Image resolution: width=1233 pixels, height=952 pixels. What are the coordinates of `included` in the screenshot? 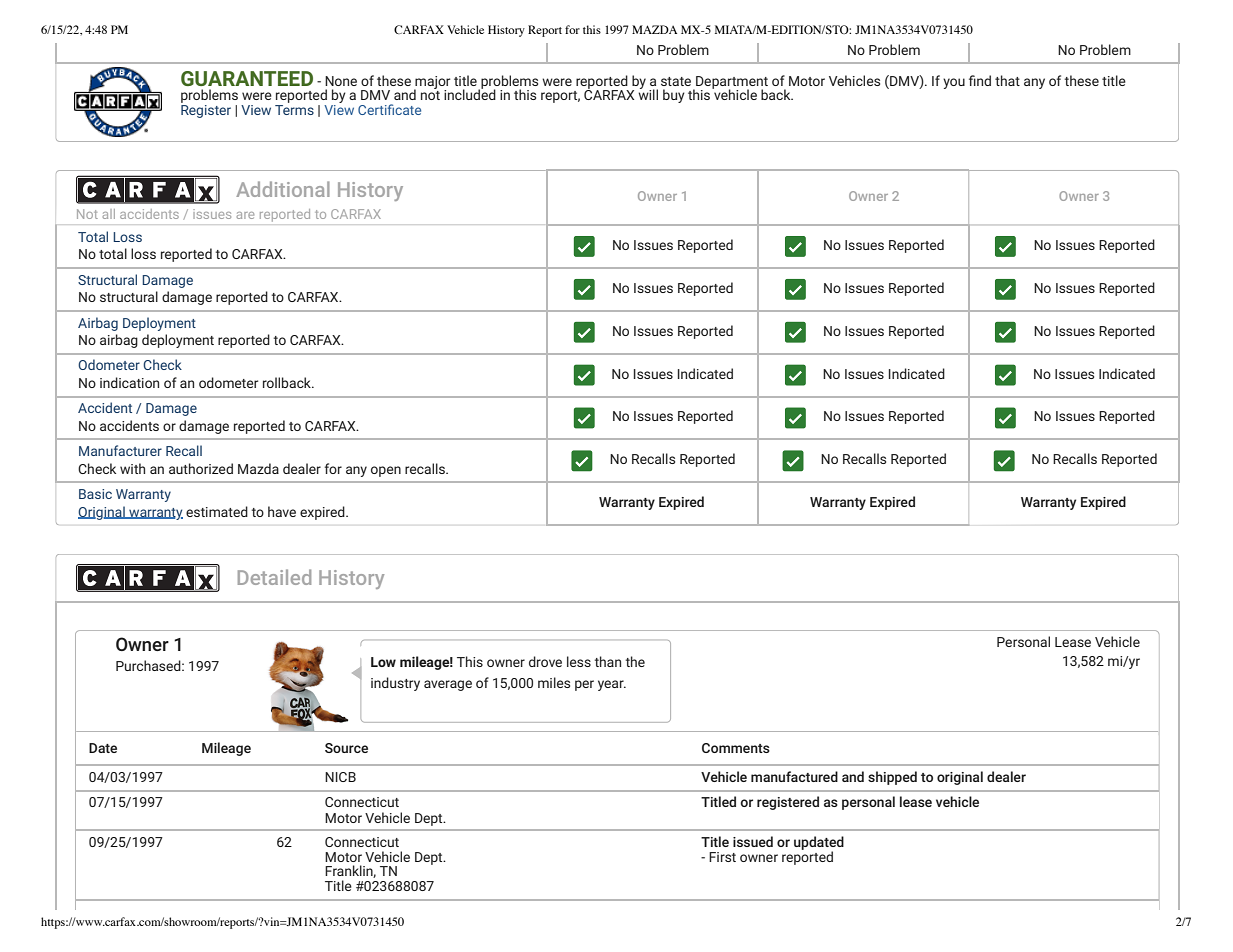 It's located at (470, 93).
